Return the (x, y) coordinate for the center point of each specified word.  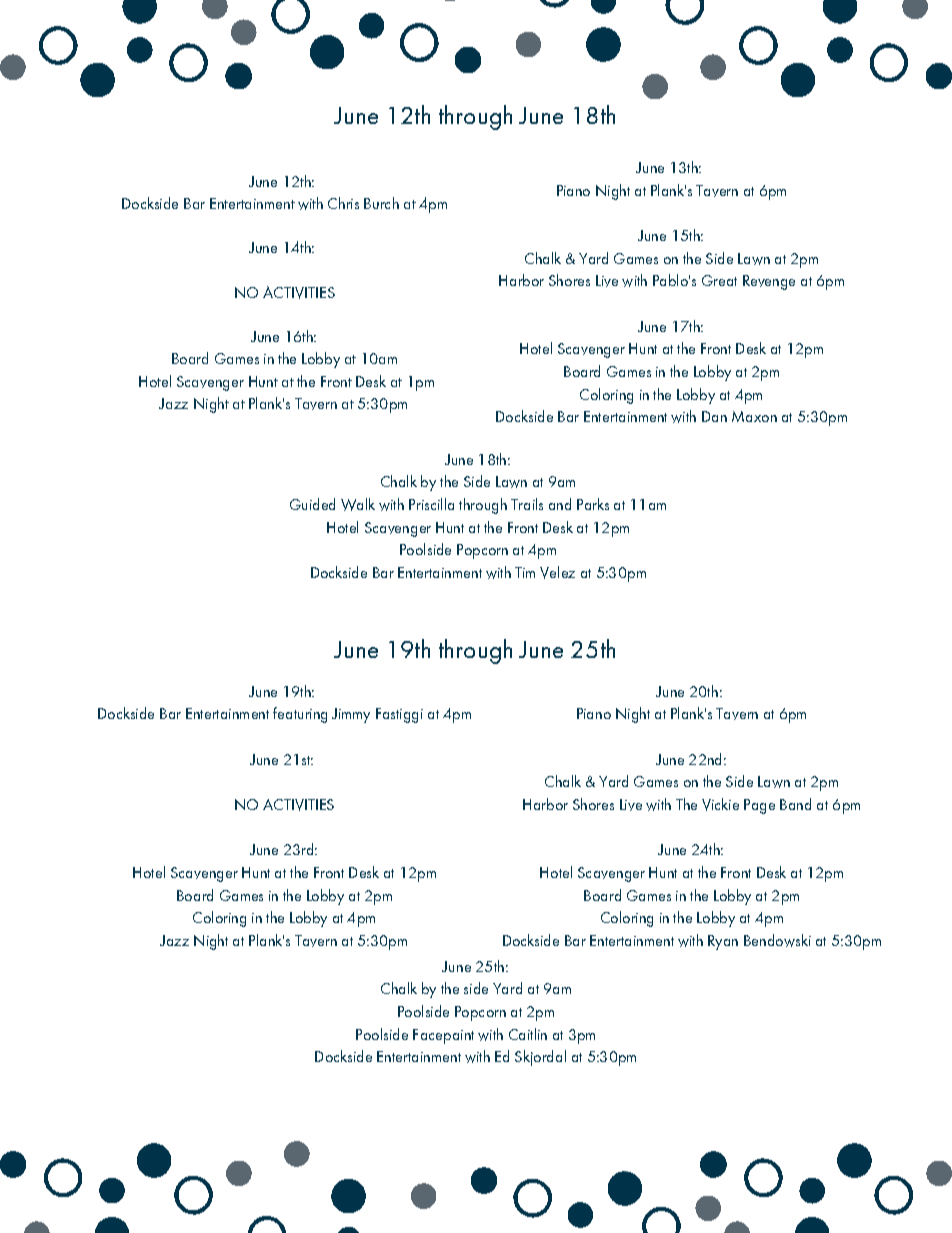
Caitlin (528, 1034)
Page (759, 806)
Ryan (723, 942)
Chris (343, 203)
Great (719, 280)
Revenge (769, 282)
